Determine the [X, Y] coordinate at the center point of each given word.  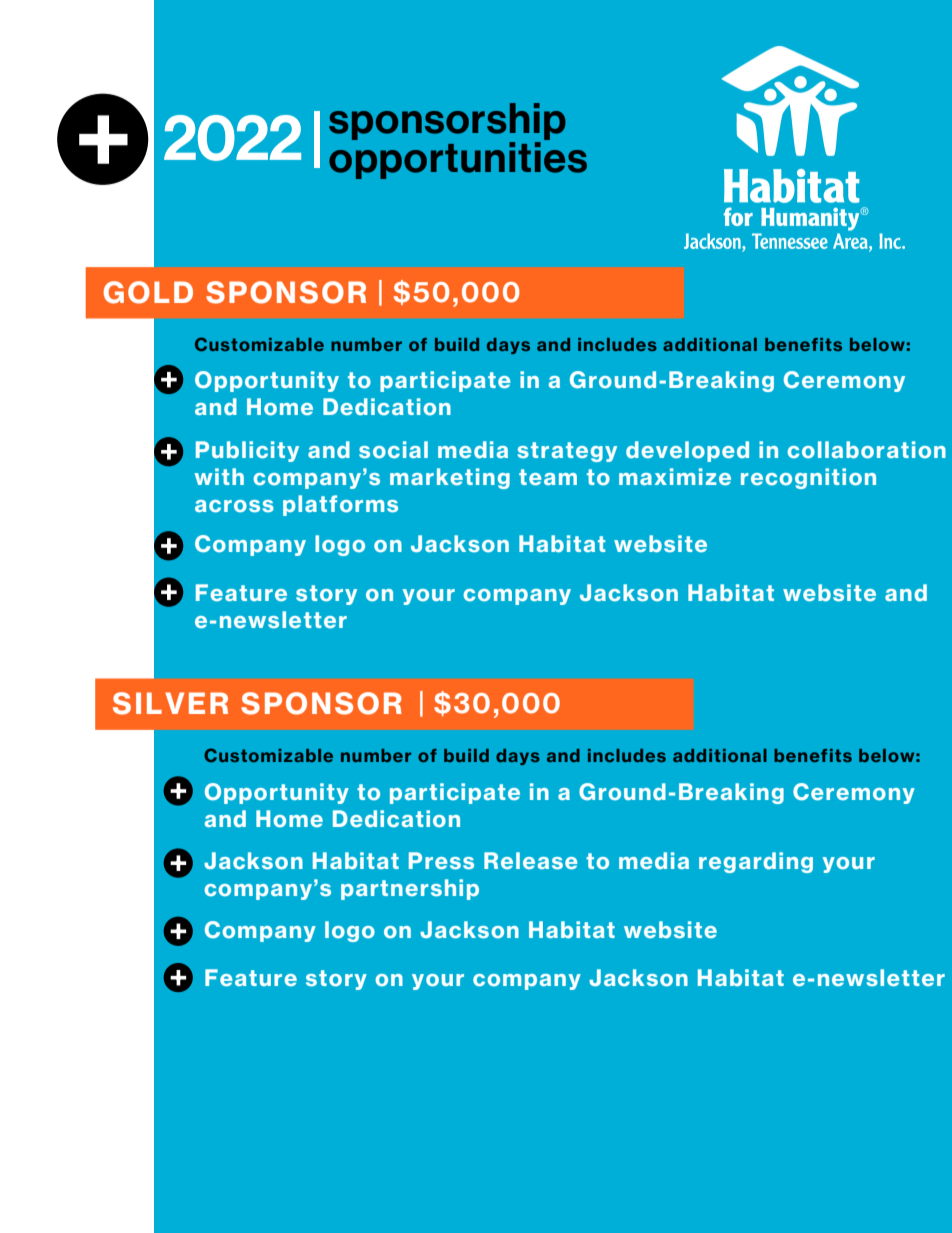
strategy [567, 452]
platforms [340, 505]
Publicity [247, 451]
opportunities [458, 159]
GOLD [148, 292]
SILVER [170, 703]
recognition [808, 478]
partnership [410, 889]
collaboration [866, 450]
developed [687, 451]
